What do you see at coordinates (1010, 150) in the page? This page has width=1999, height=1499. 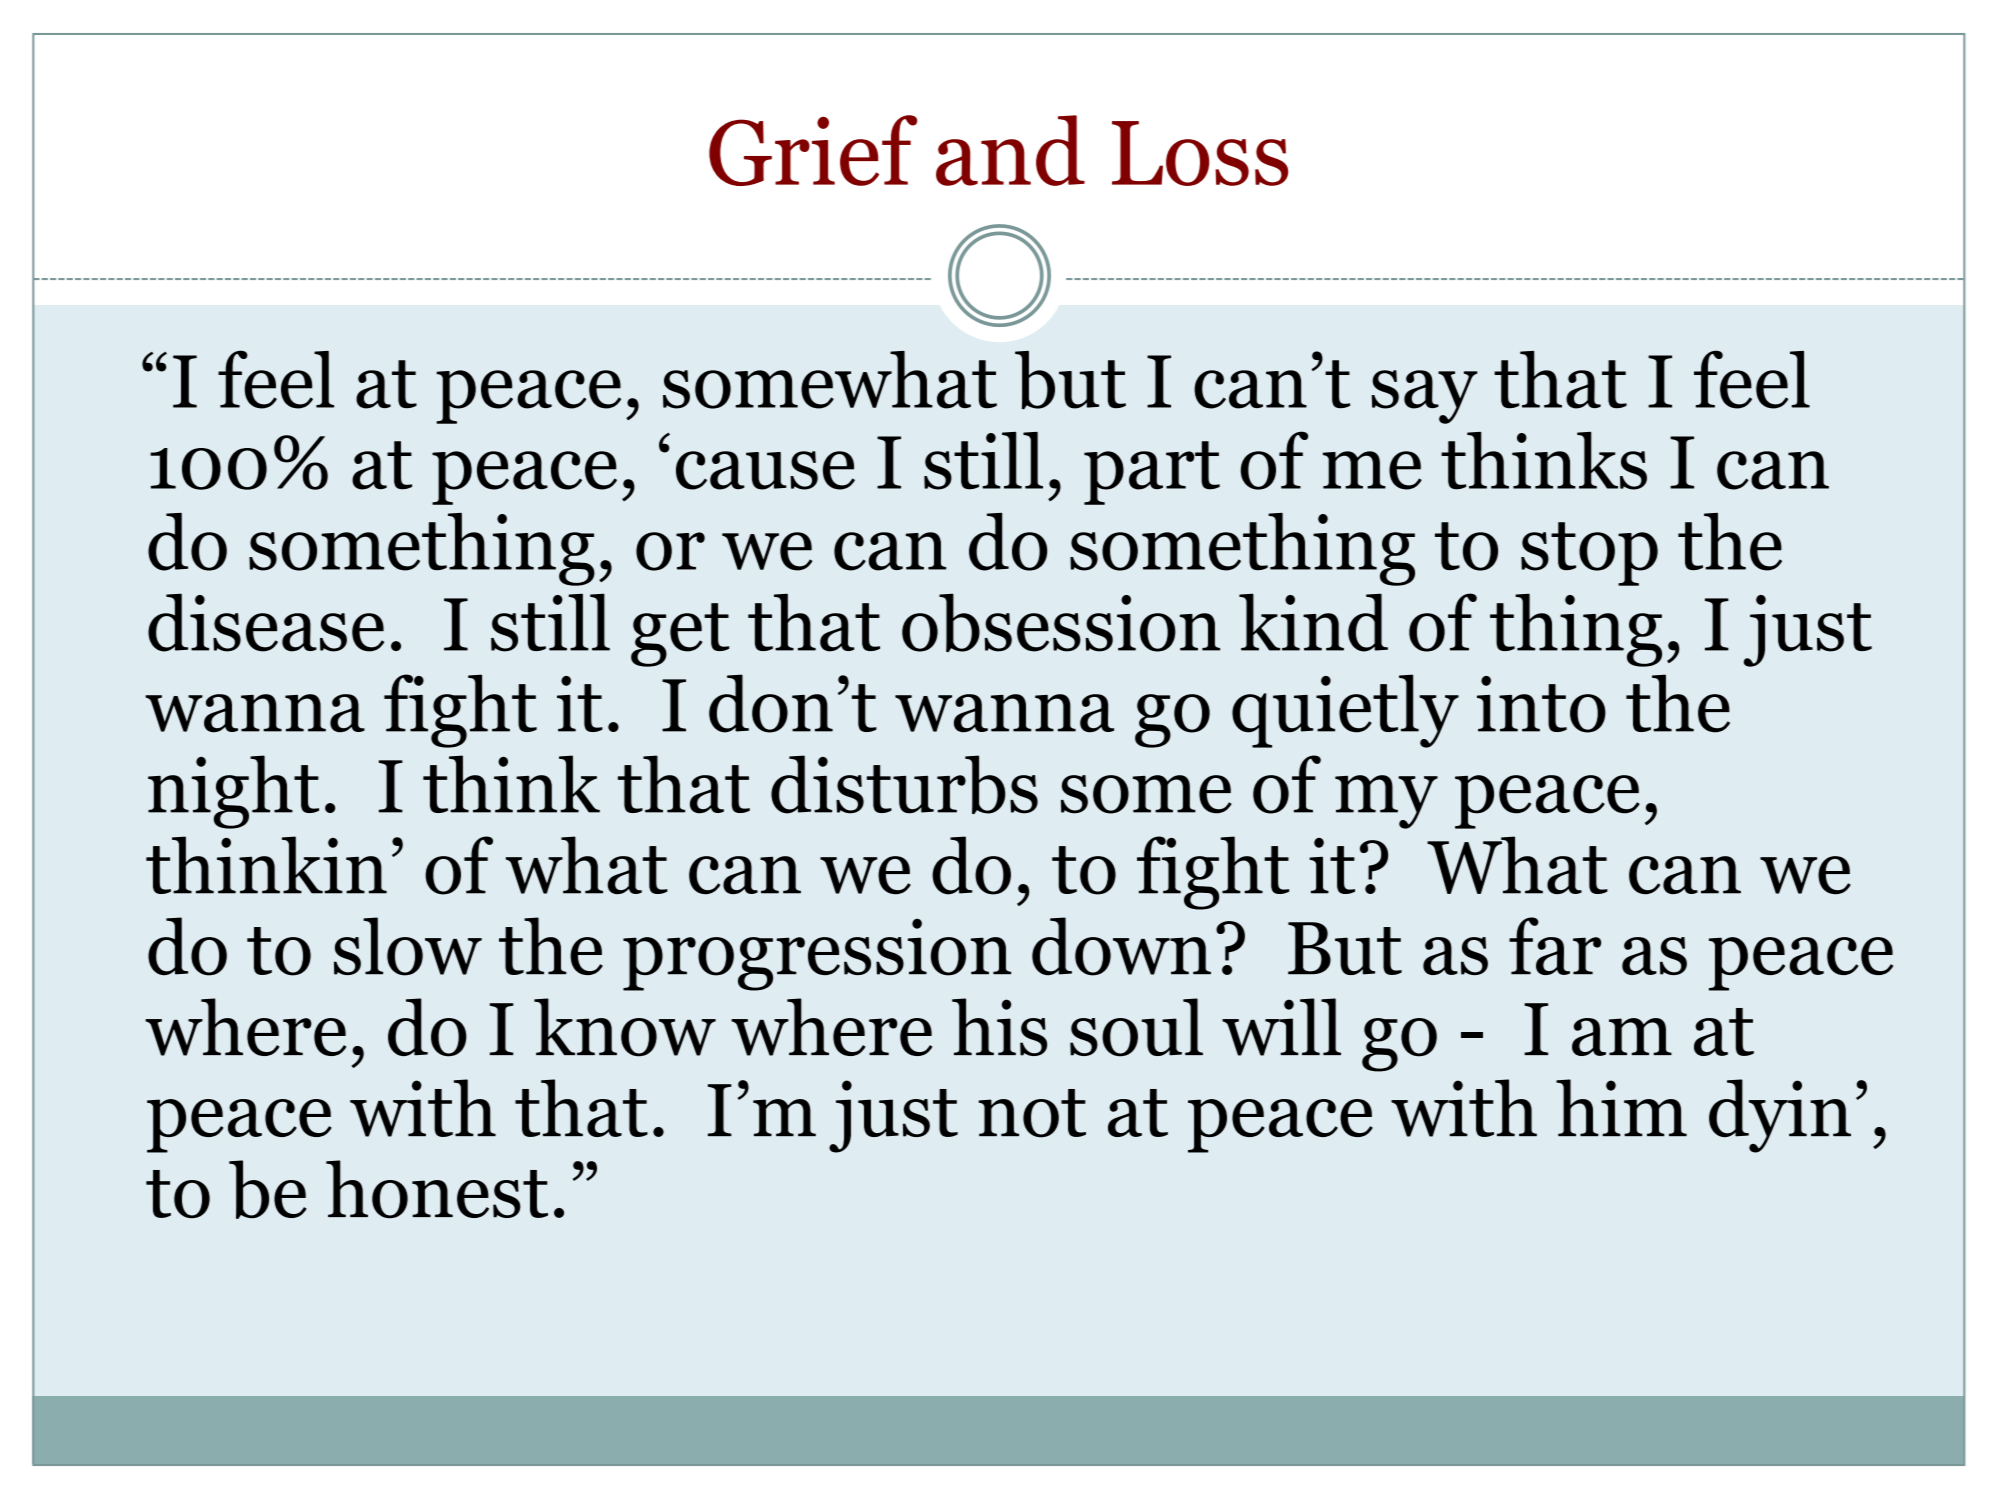 I see `and` at bounding box center [1010, 150].
